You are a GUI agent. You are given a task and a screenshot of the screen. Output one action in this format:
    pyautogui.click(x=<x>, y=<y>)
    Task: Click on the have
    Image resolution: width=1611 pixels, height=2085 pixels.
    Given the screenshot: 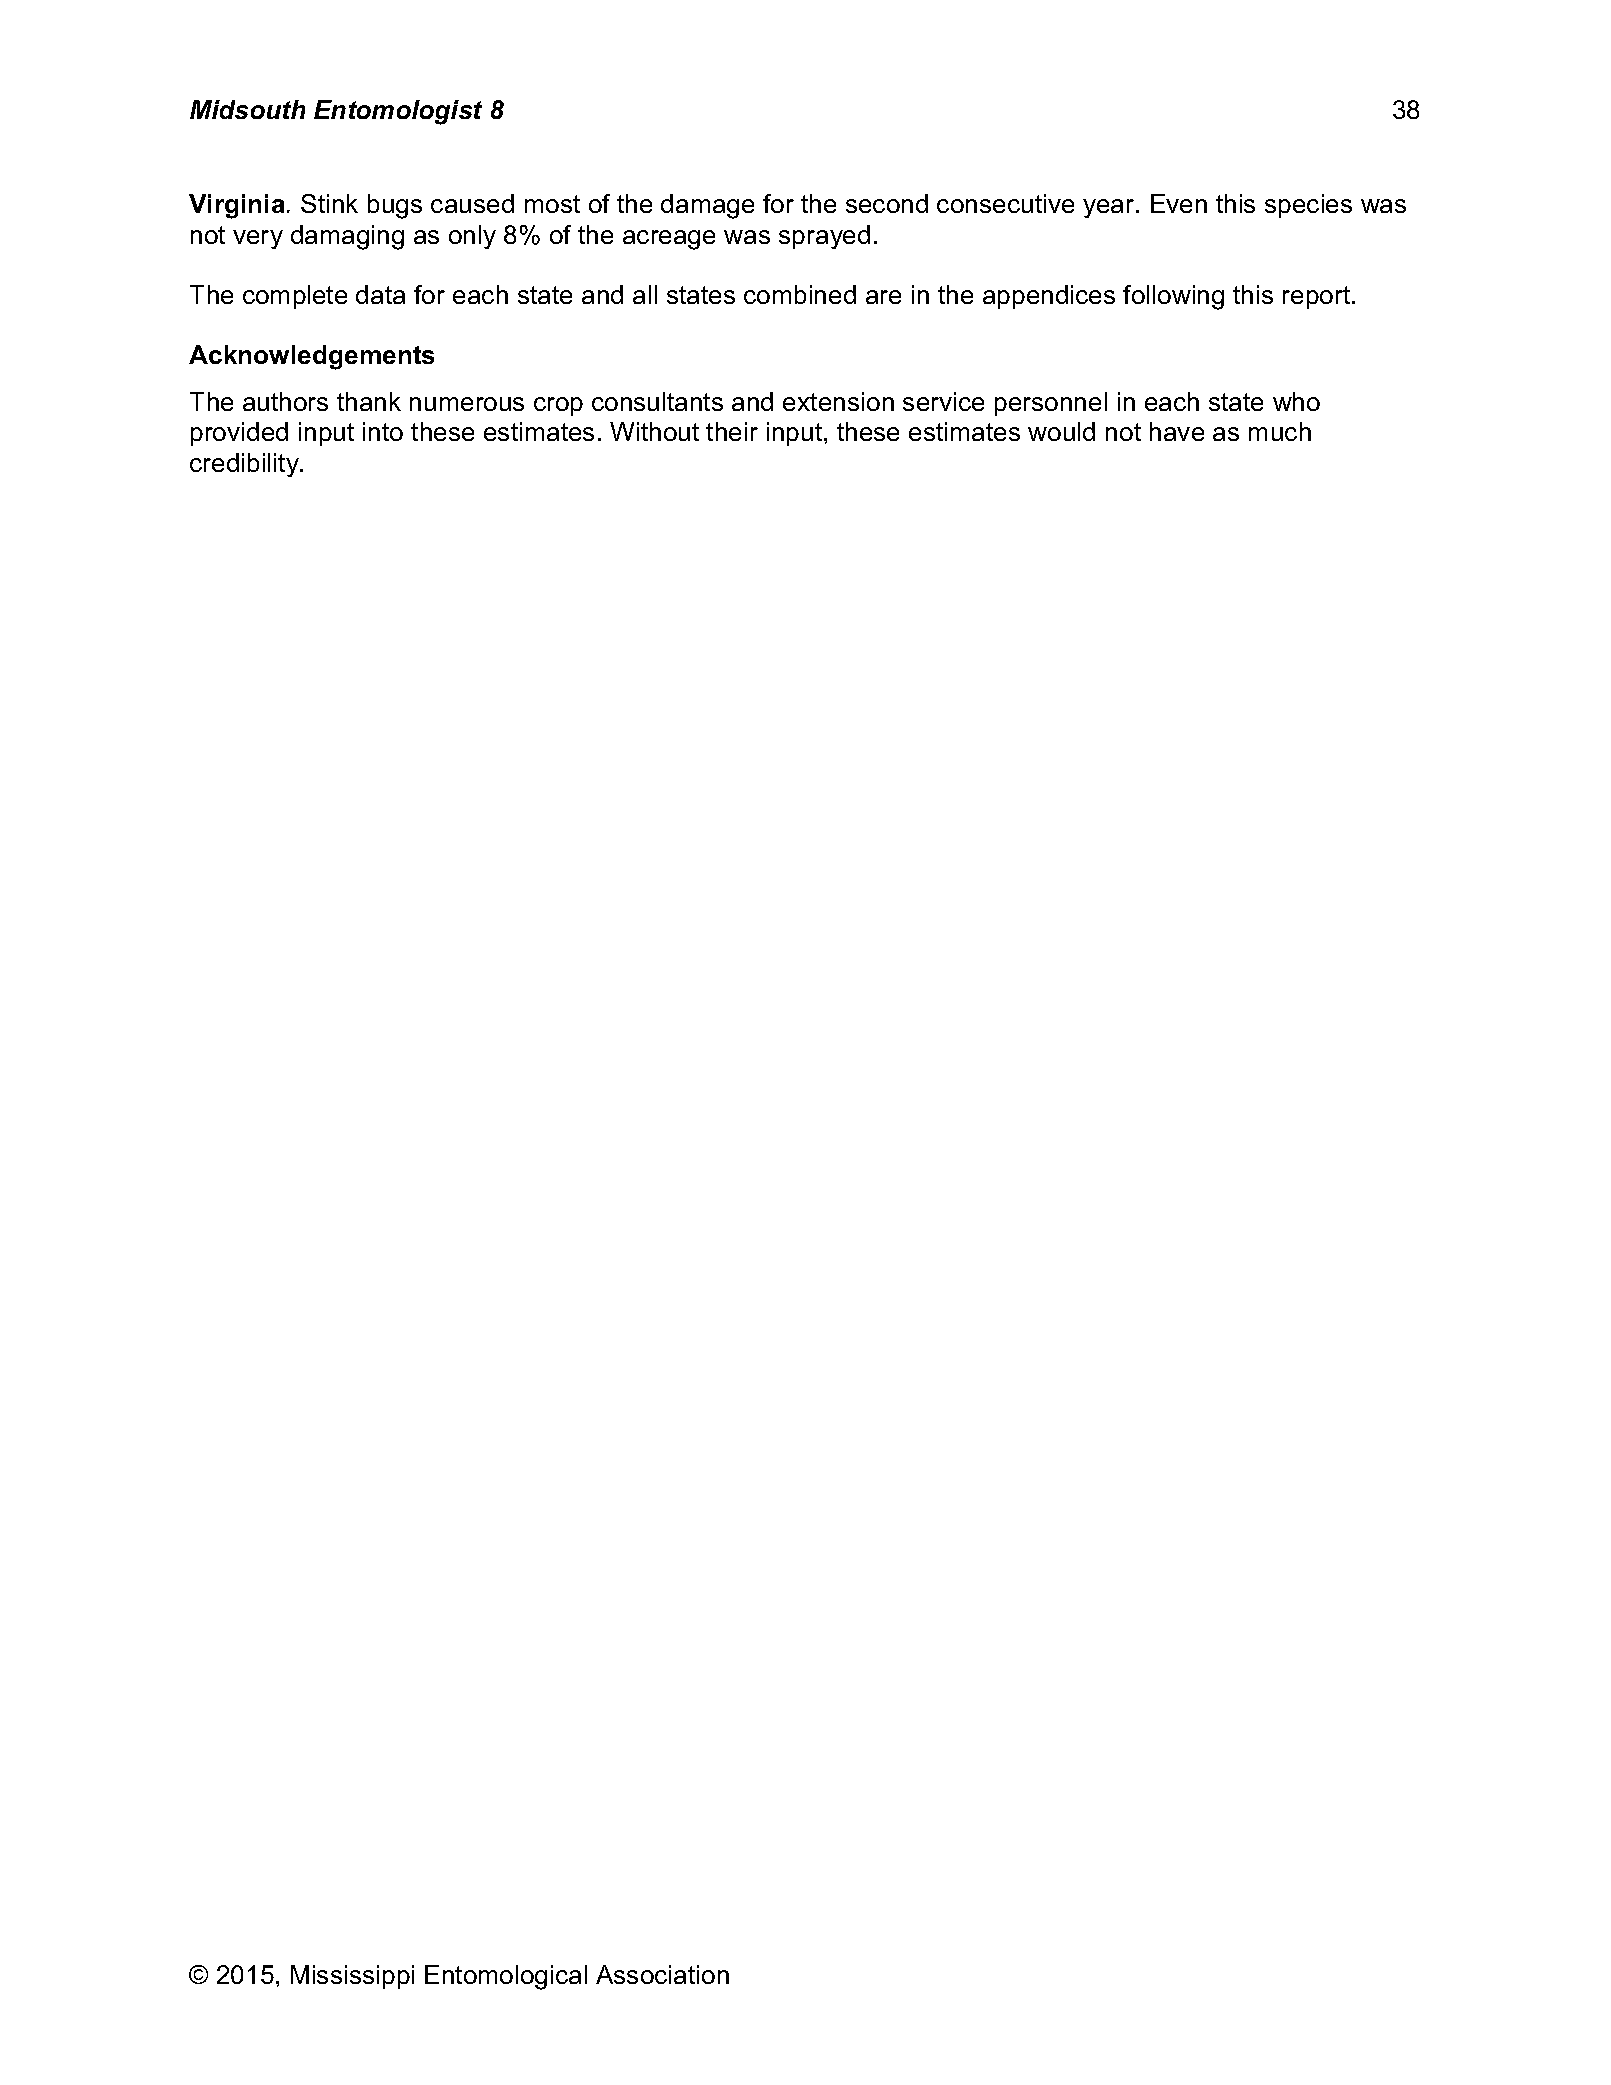 What is the action you would take?
    pyautogui.click(x=1177, y=431)
